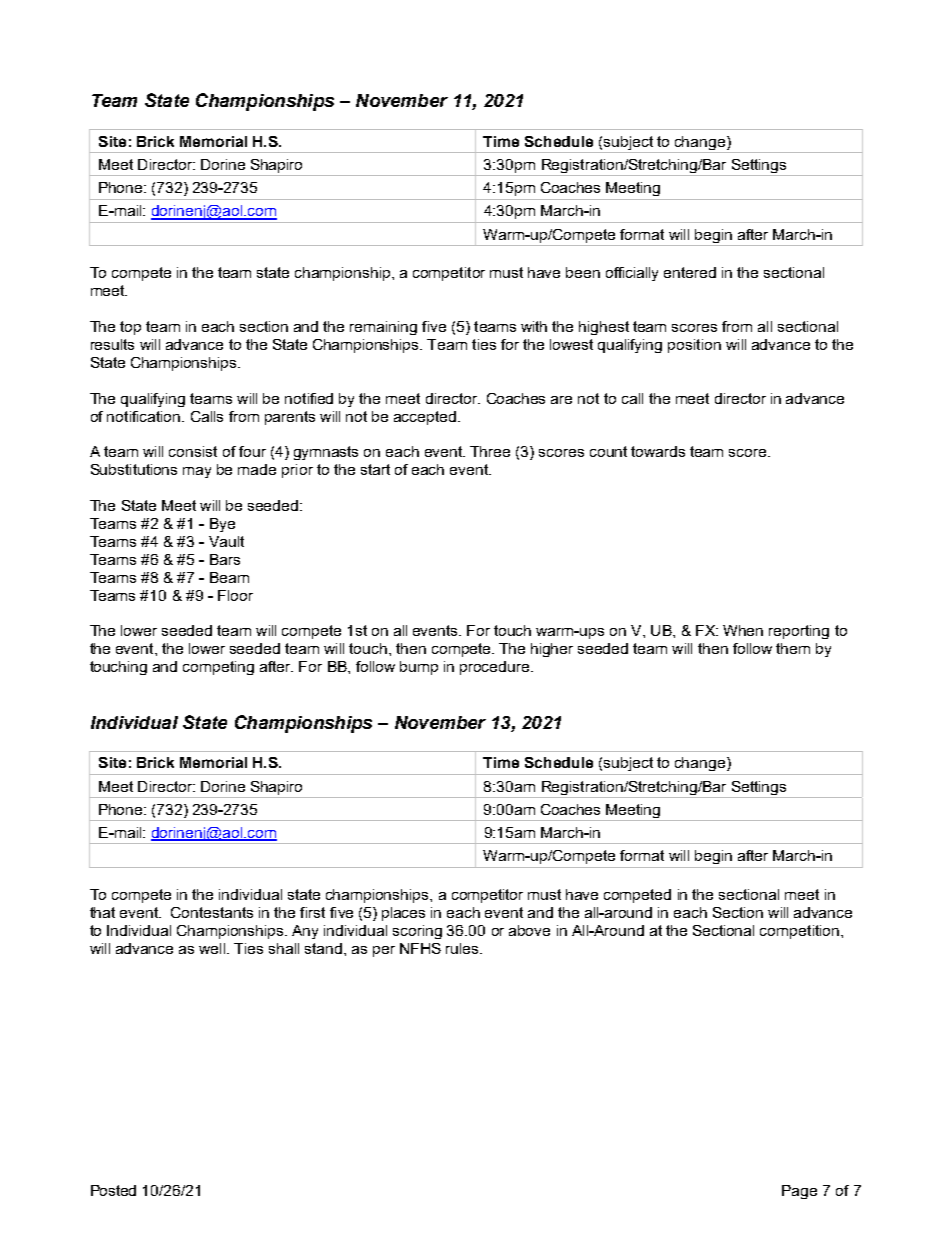  I want to click on top, so click(130, 328).
